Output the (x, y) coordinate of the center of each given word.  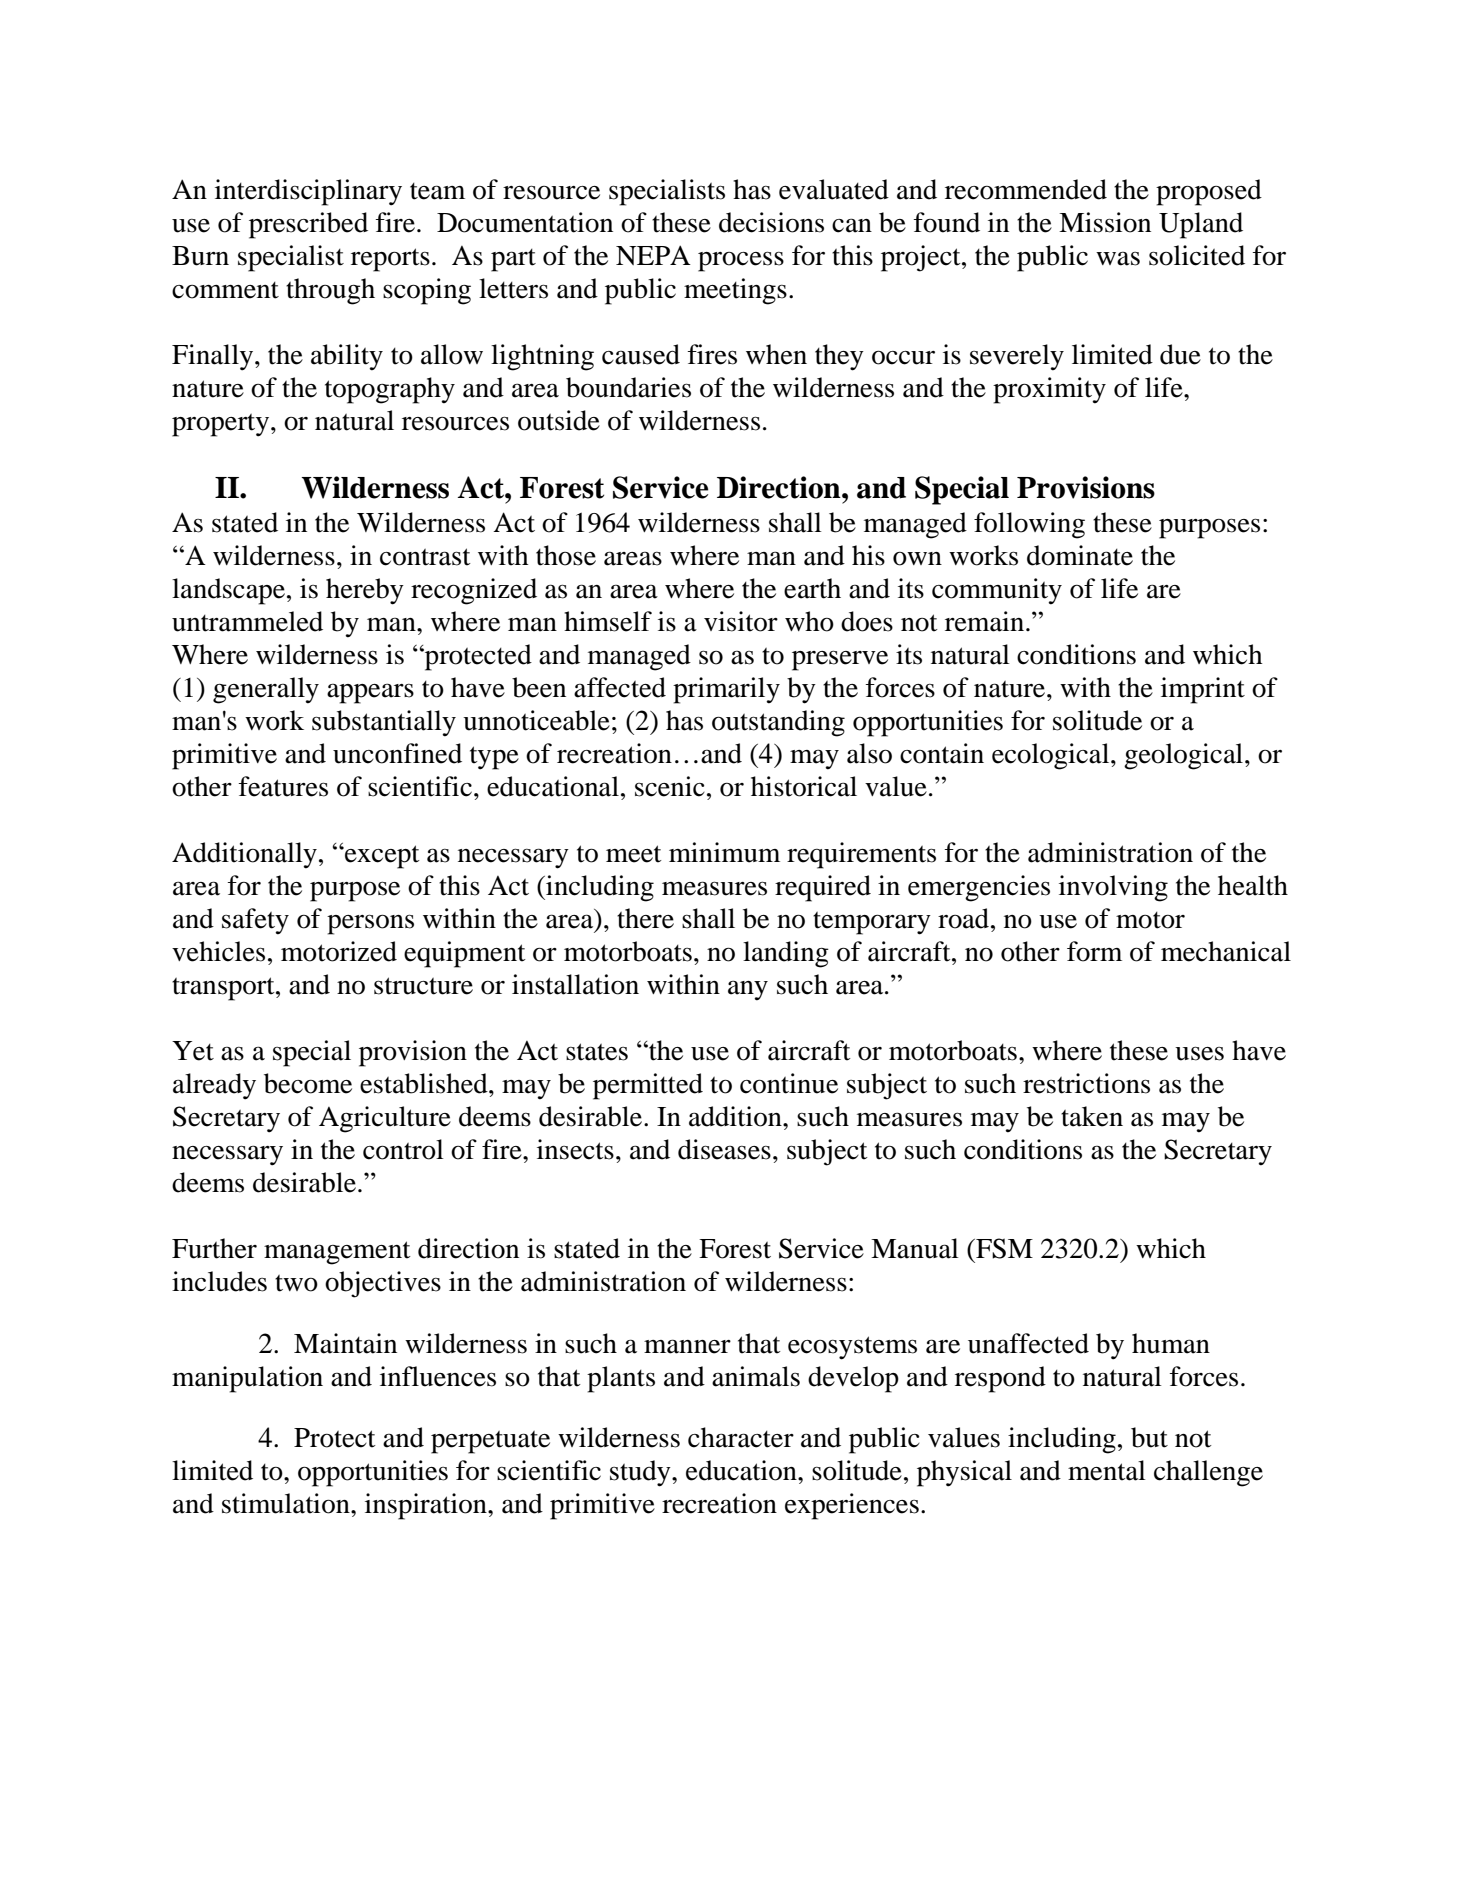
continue (789, 1083)
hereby (365, 591)
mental (1107, 1470)
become (308, 1083)
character (741, 1437)
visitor (741, 621)
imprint (1203, 690)
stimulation (287, 1503)
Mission (1105, 222)
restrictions (1086, 1083)
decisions (771, 222)
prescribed (308, 225)
